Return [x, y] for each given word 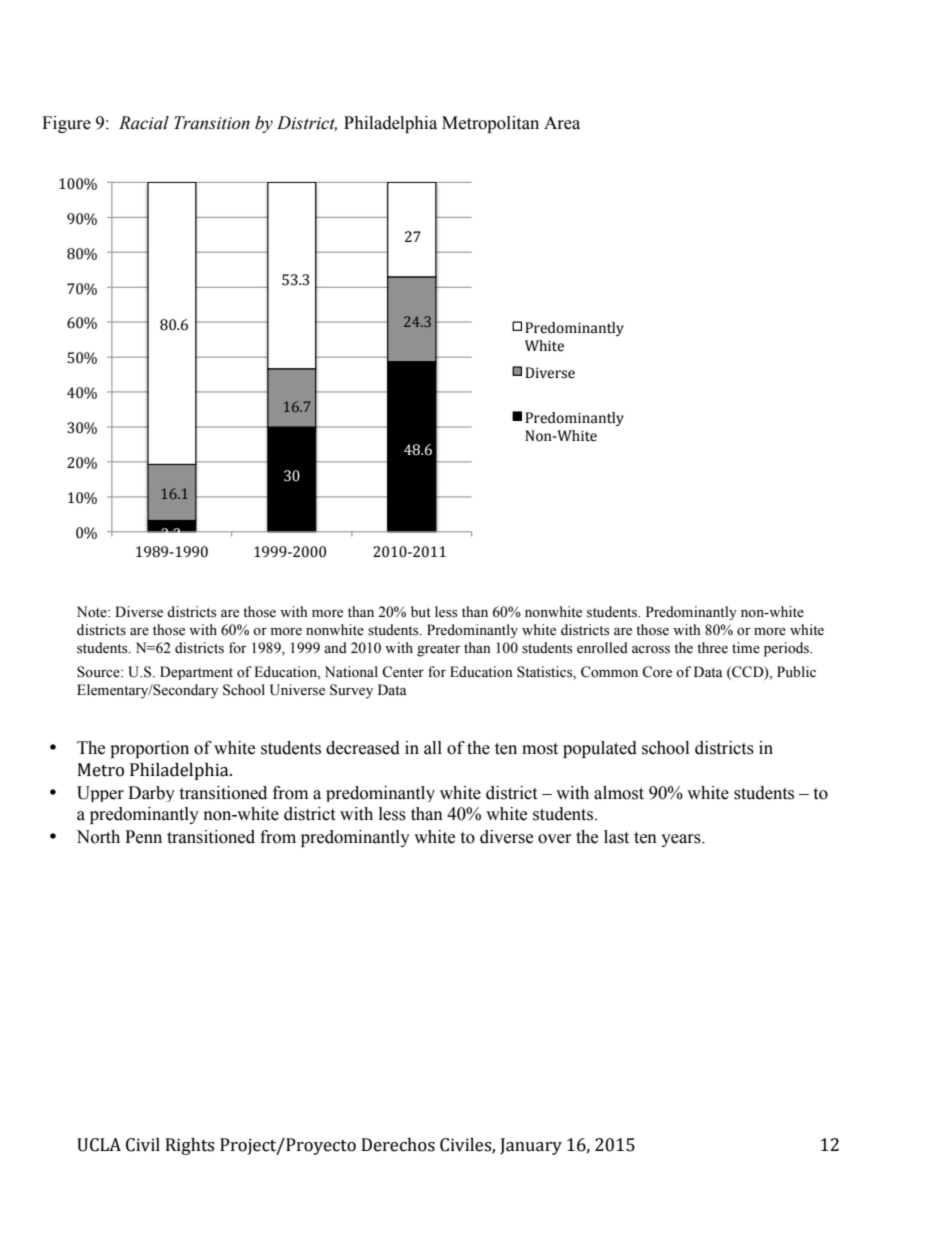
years [682, 840]
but [421, 611]
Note [93, 612]
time [746, 648]
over [555, 839]
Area [562, 123]
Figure [66, 124]
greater [439, 650]
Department [196, 673]
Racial [144, 123]
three [712, 648]
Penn [143, 837]
